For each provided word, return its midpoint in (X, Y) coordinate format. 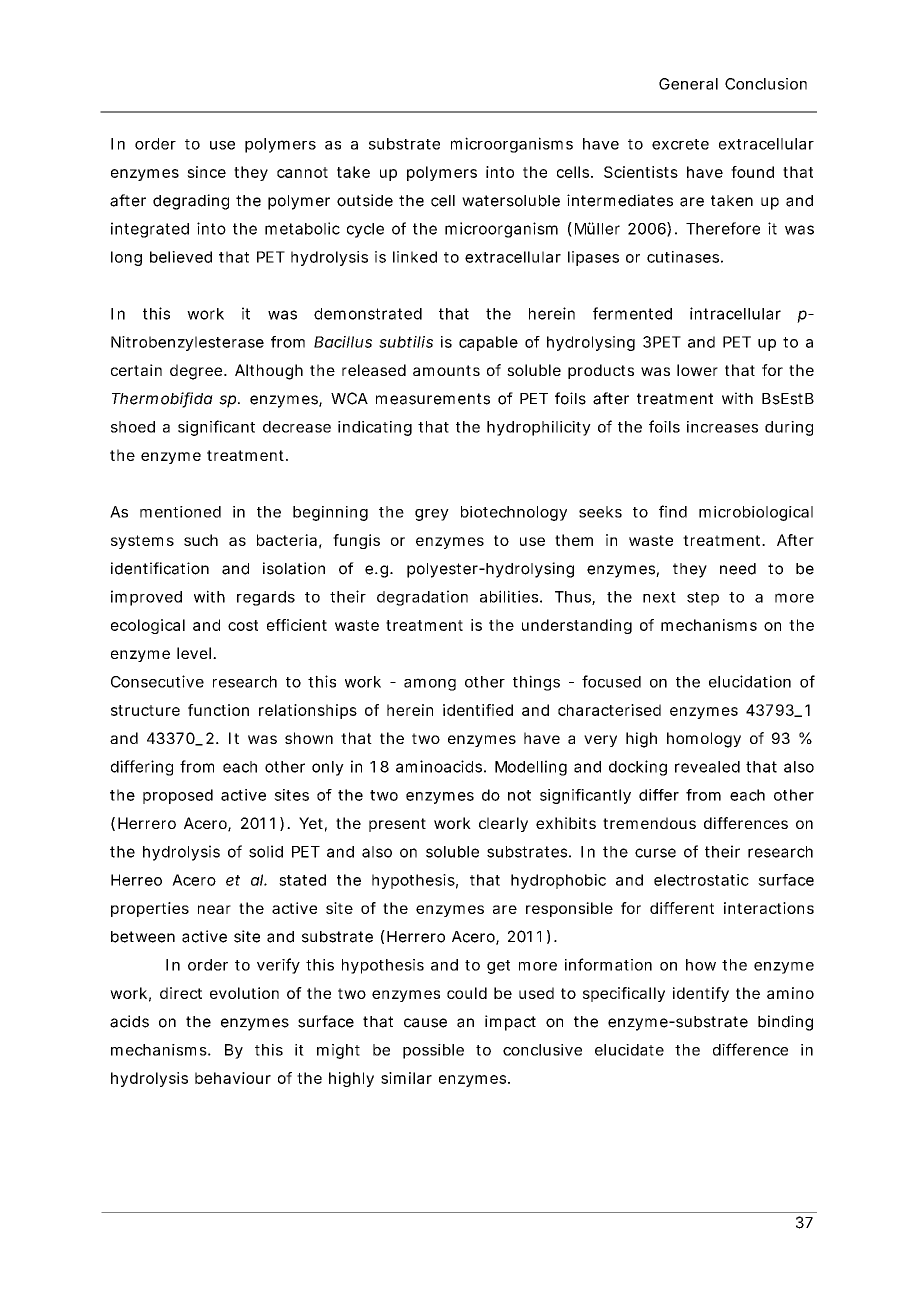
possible (433, 1051)
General (688, 84)
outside (365, 200)
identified (478, 710)
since (206, 172)
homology (704, 740)
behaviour (233, 1078)
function (218, 710)
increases (722, 427)
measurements (433, 399)
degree (197, 372)
